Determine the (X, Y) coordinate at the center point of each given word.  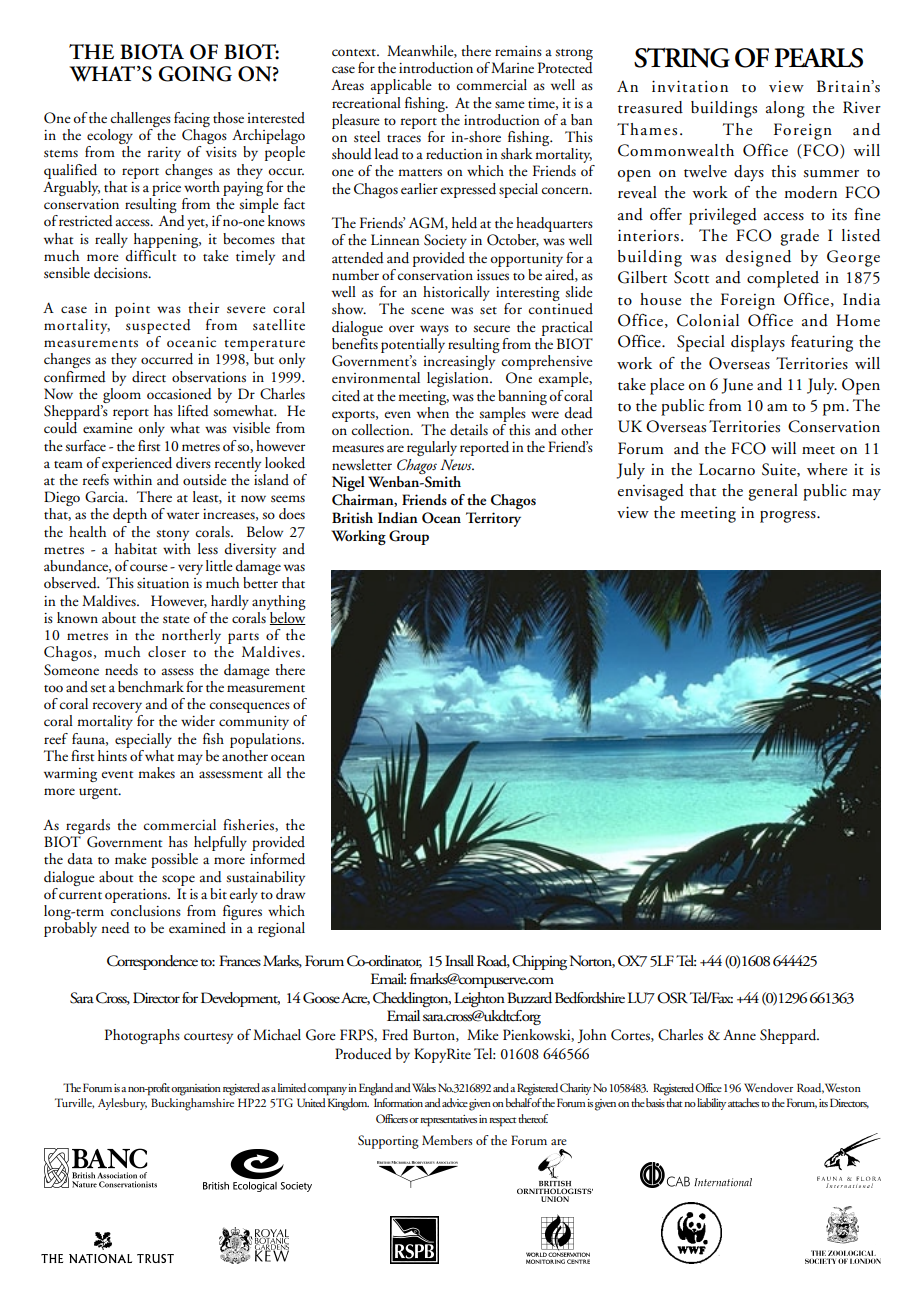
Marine (512, 67)
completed (783, 279)
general (773, 492)
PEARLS (819, 58)
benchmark (151, 687)
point (132, 310)
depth (130, 515)
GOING (195, 74)
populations (266, 740)
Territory (493, 519)
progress (789, 517)
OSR (672, 998)
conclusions (146, 909)
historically (456, 293)
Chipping (539, 962)
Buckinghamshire (191, 1103)
